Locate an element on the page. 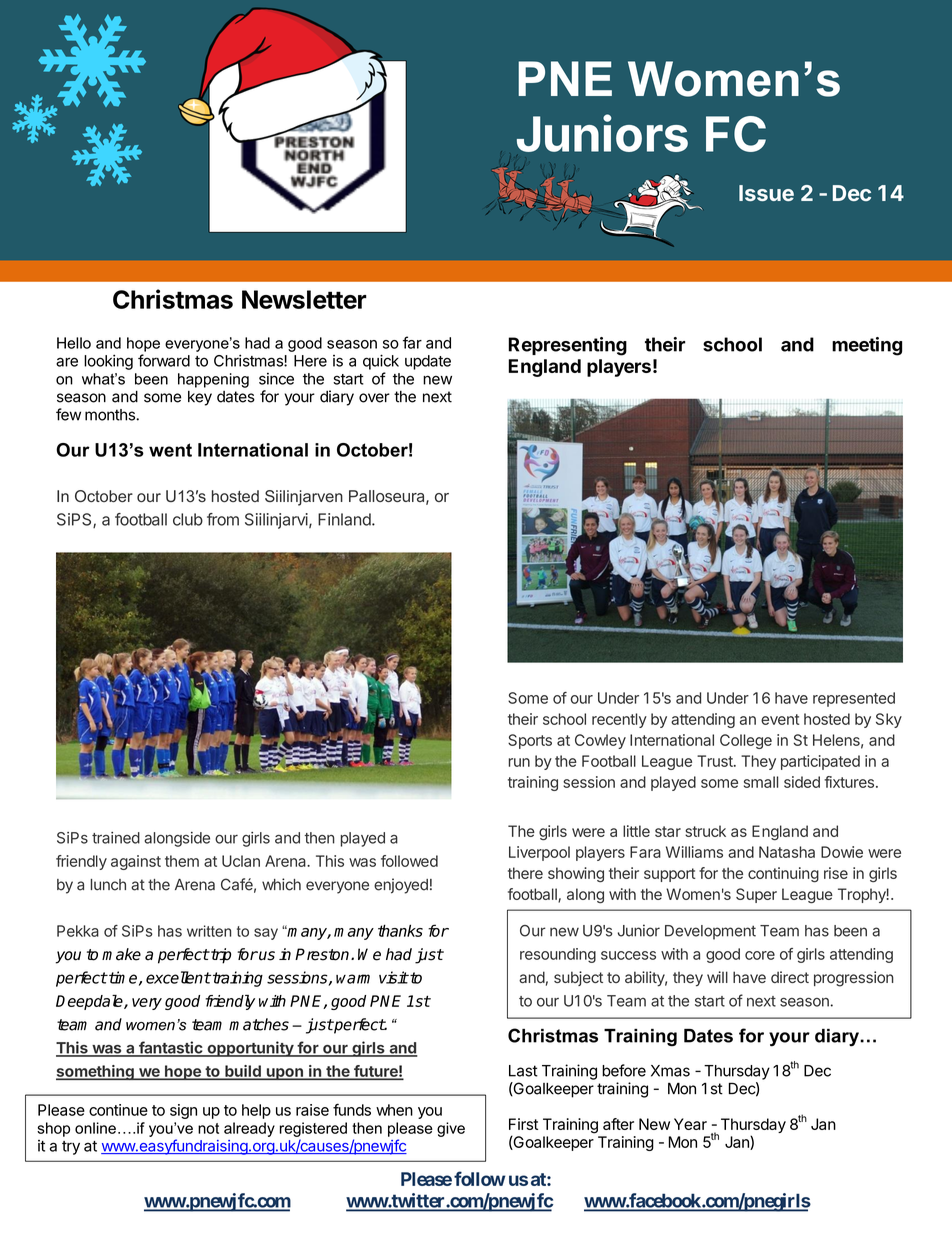  Issue is located at coordinates (766, 193).
